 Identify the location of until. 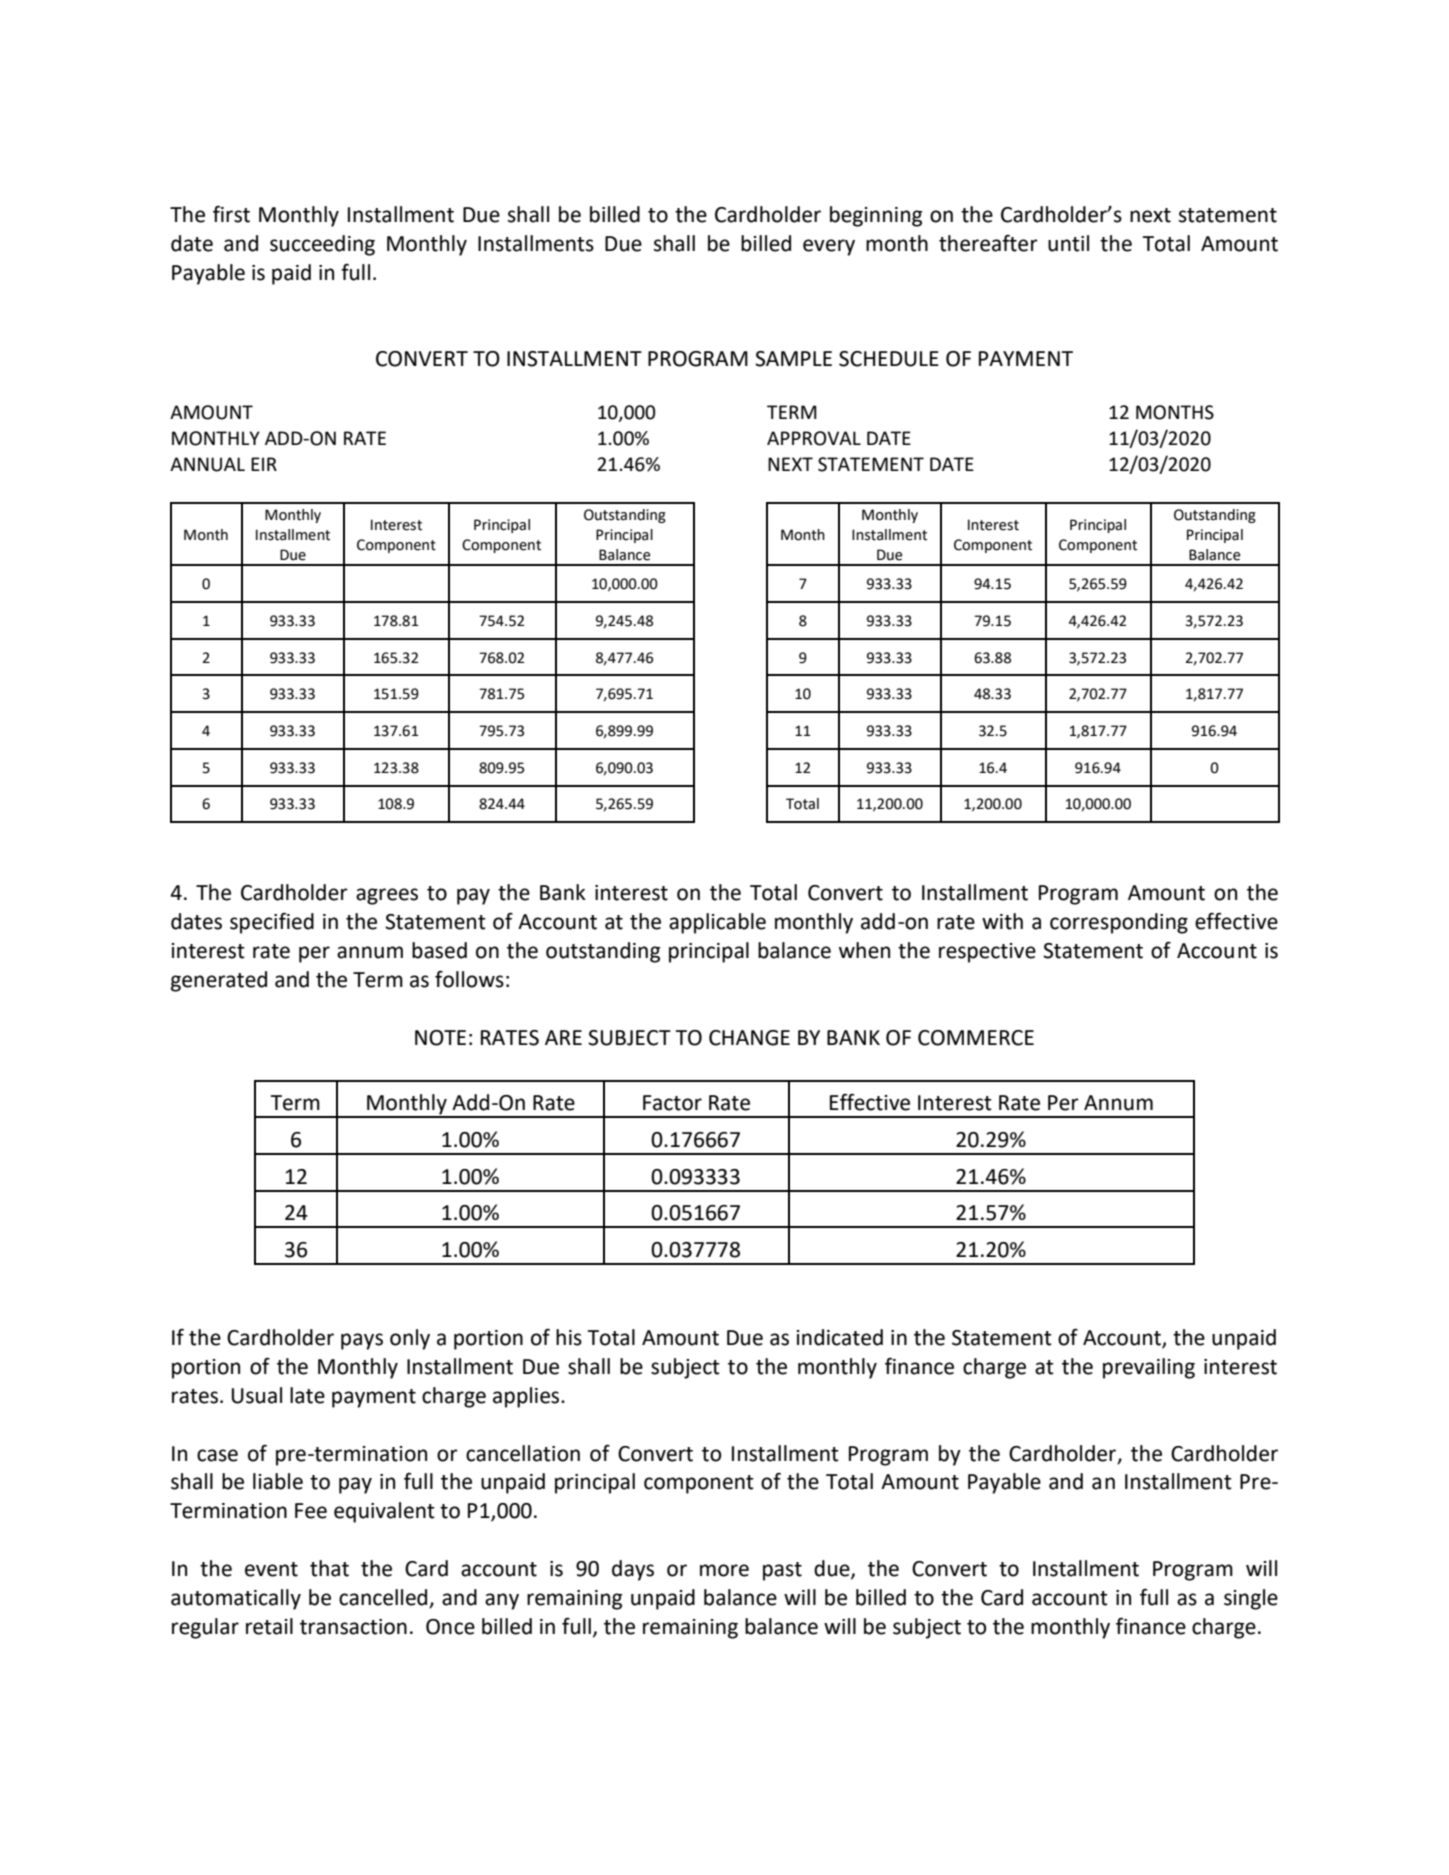
(1068, 243).
